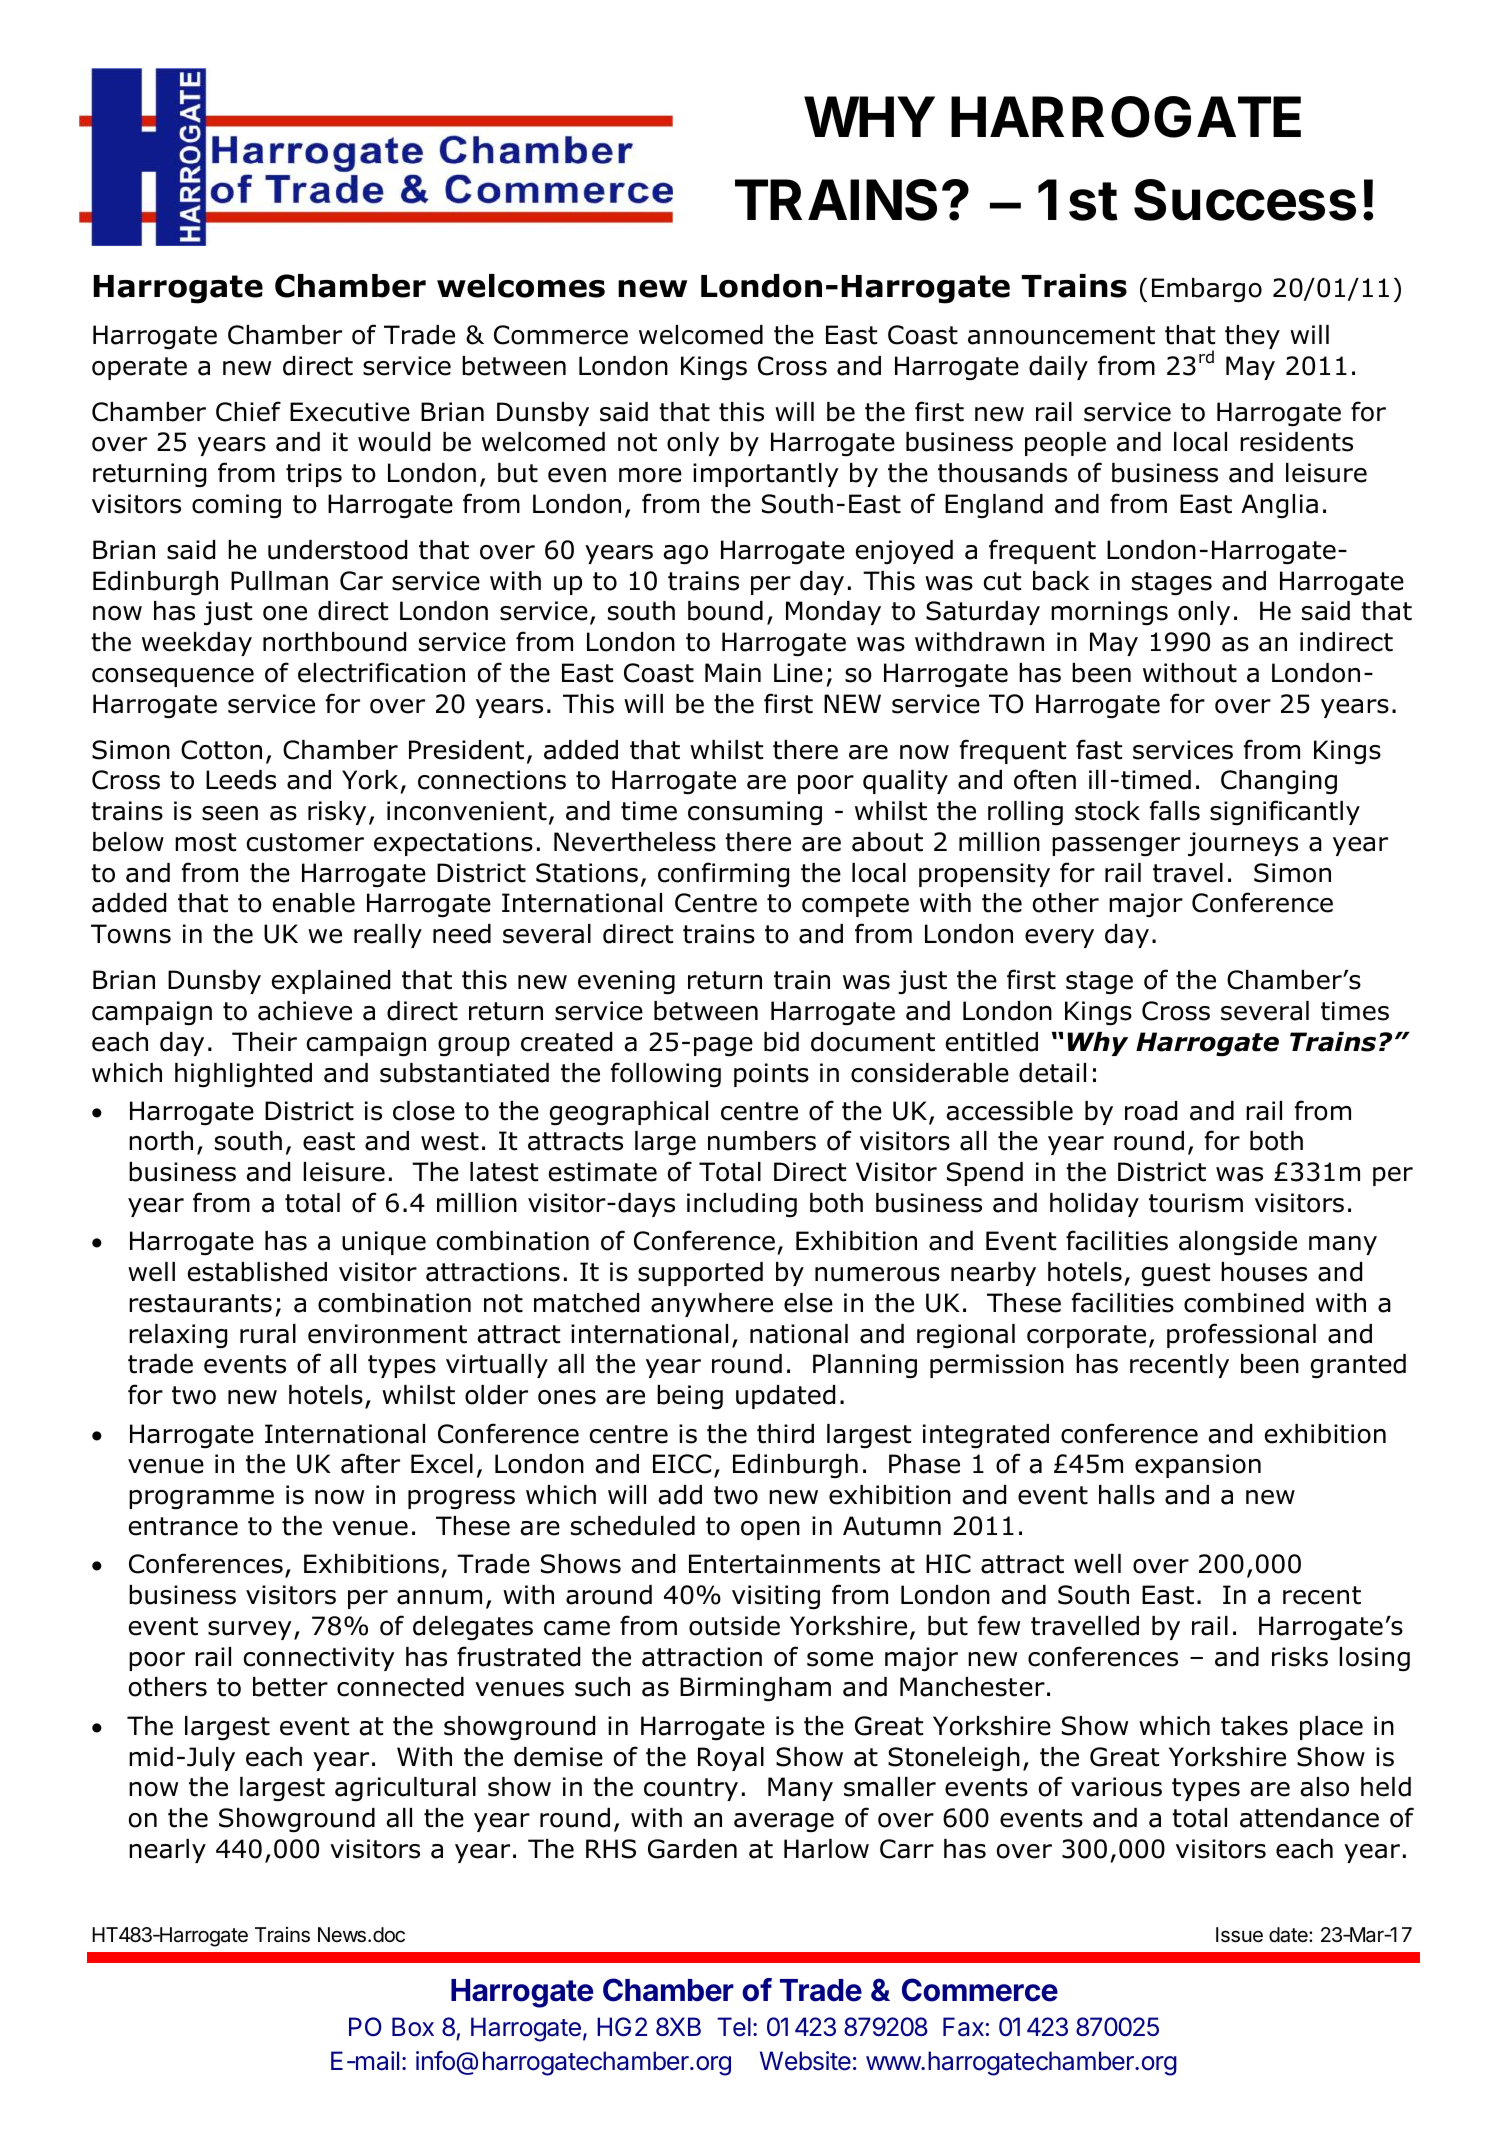 The width and height of the screenshot is (1507, 2131). What do you see at coordinates (1198, 1466) in the screenshot?
I see `expansion` at bounding box center [1198, 1466].
